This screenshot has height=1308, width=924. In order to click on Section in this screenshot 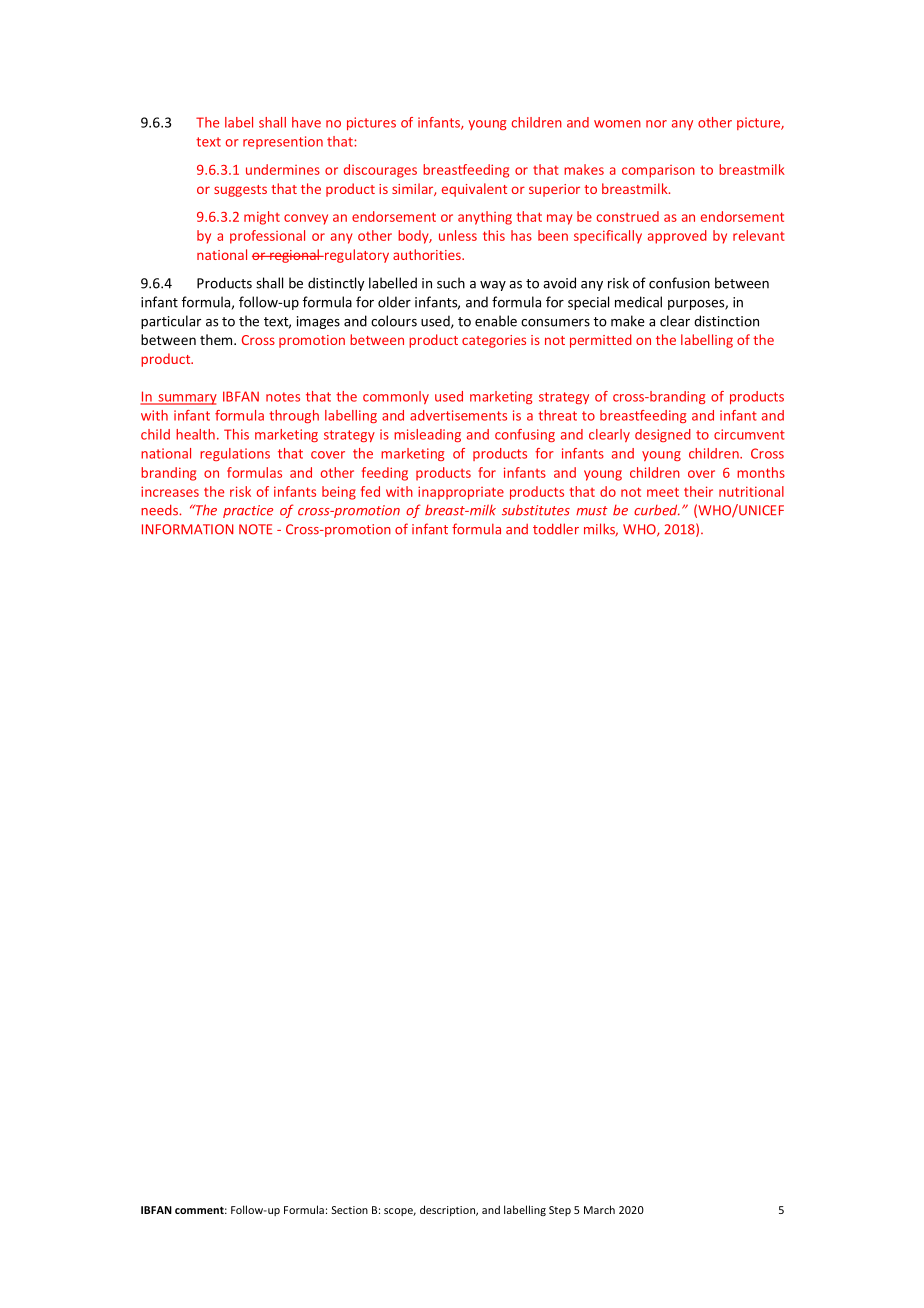, I will do `click(350, 1210)`.
